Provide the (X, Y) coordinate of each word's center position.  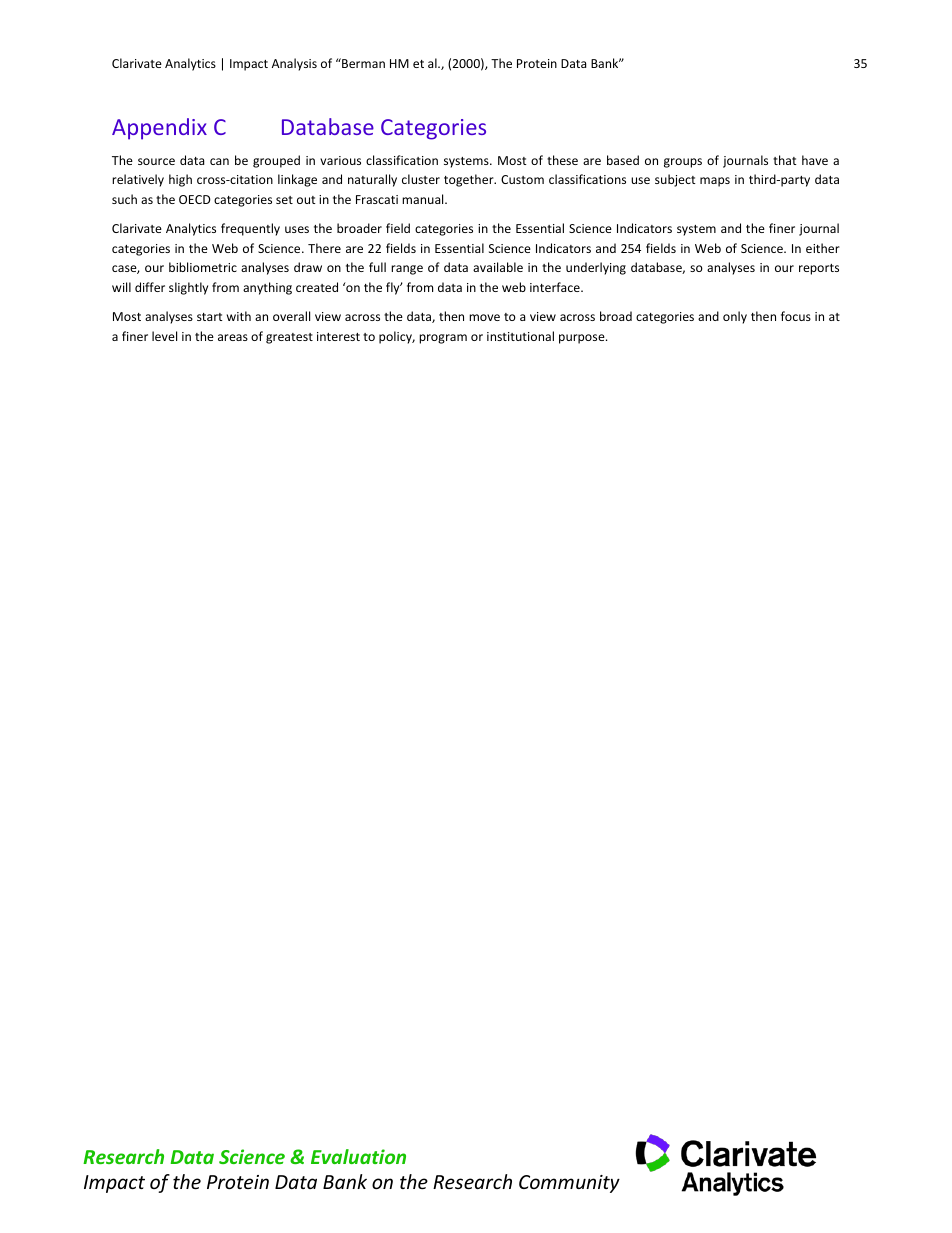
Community (569, 1184)
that (785, 160)
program (443, 339)
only (735, 317)
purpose (583, 339)
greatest (289, 338)
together (470, 180)
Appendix (159, 129)
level (164, 336)
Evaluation (358, 1156)
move (484, 317)
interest (338, 336)
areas (233, 337)
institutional (520, 336)
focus (796, 316)
